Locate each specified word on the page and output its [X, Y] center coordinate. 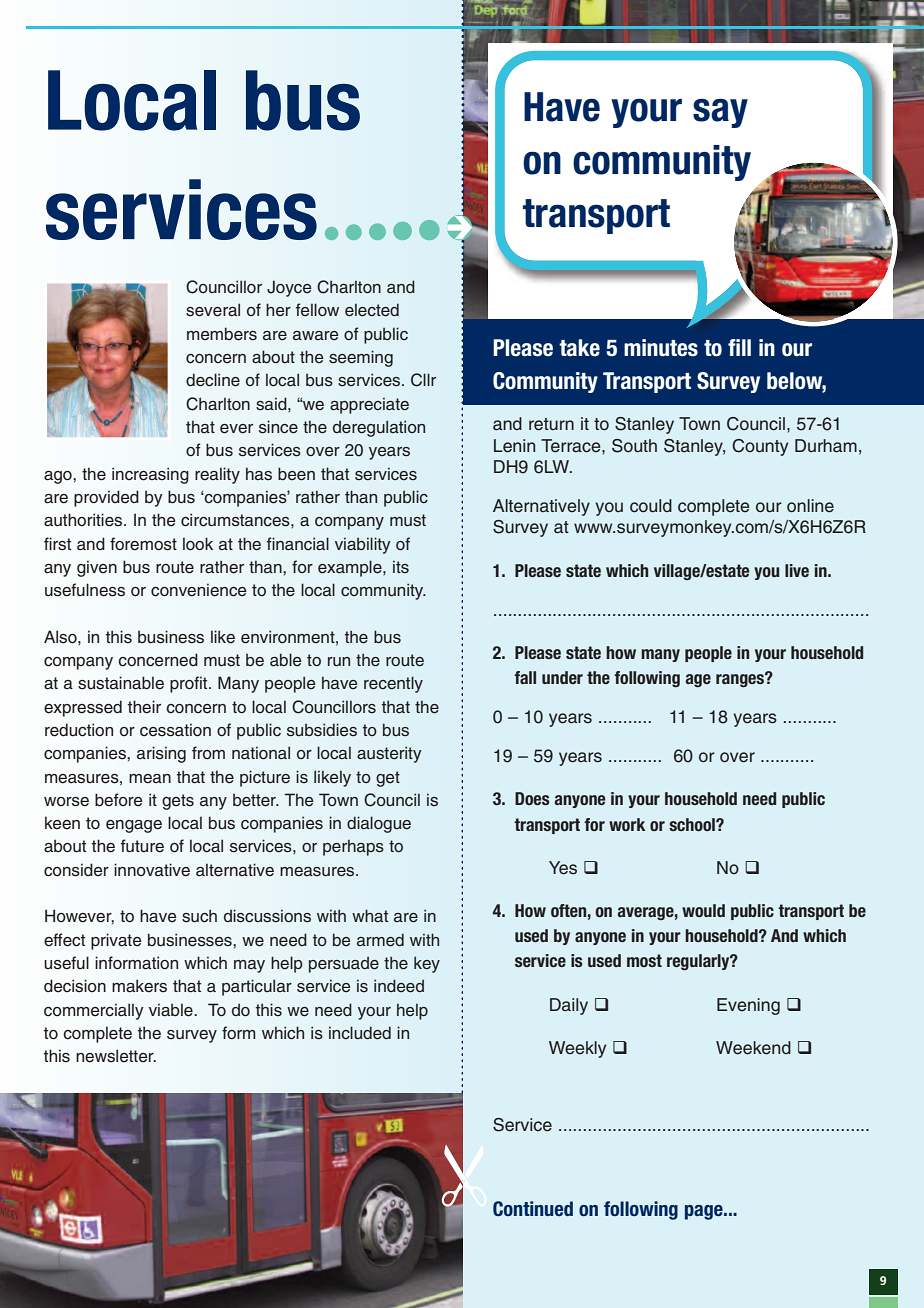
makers [139, 986]
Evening [748, 1006]
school [693, 824]
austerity [389, 754]
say [720, 113]
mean [150, 779]
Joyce [289, 288]
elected [372, 310]
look [198, 544]
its [401, 567]
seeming [361, 358]
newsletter [116, 1056]
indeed [399, 986]
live [797, 570]
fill [739, 347]
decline [213, 380]
